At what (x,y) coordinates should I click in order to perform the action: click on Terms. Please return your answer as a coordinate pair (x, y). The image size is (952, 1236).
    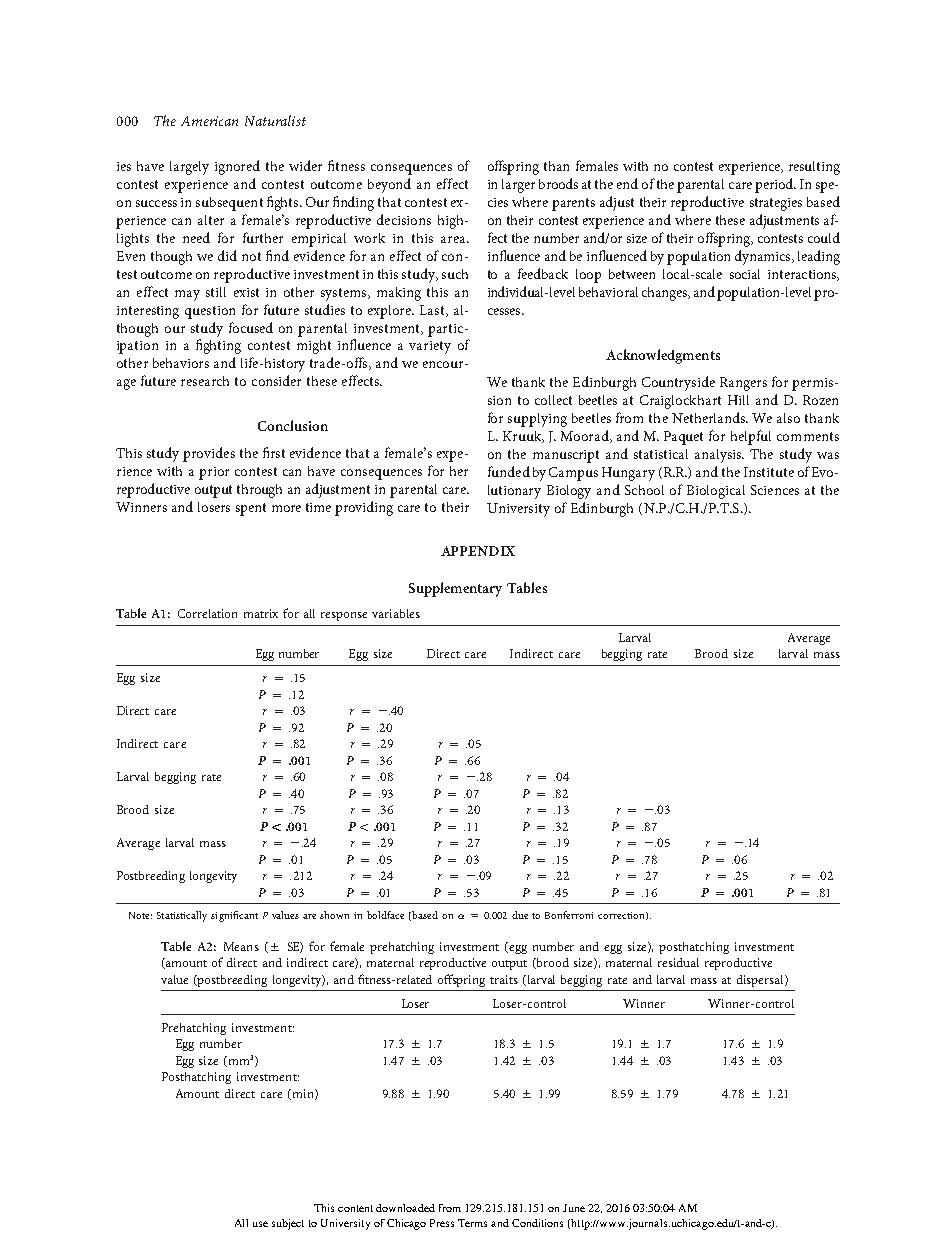
    Looking at the image, I should click on (472, 1223).
